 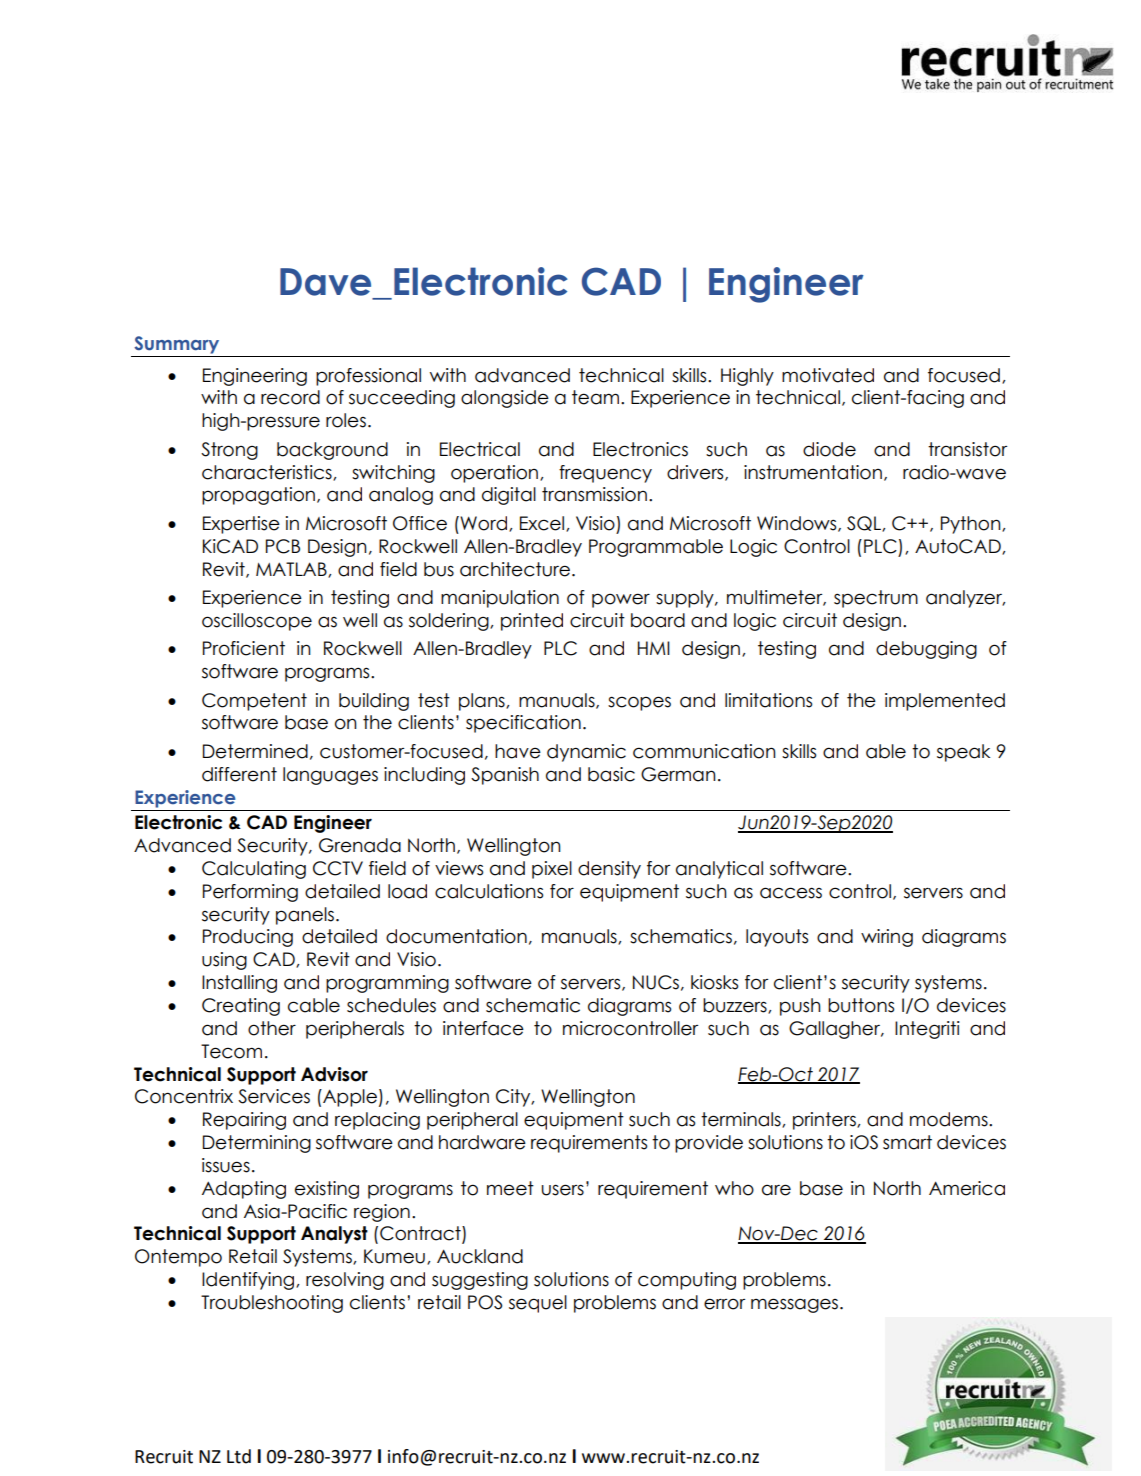 What do you see at coordinates (239, 1456) in the screenshot?
I see `Ltd` at bounding box center [239, 1456].
